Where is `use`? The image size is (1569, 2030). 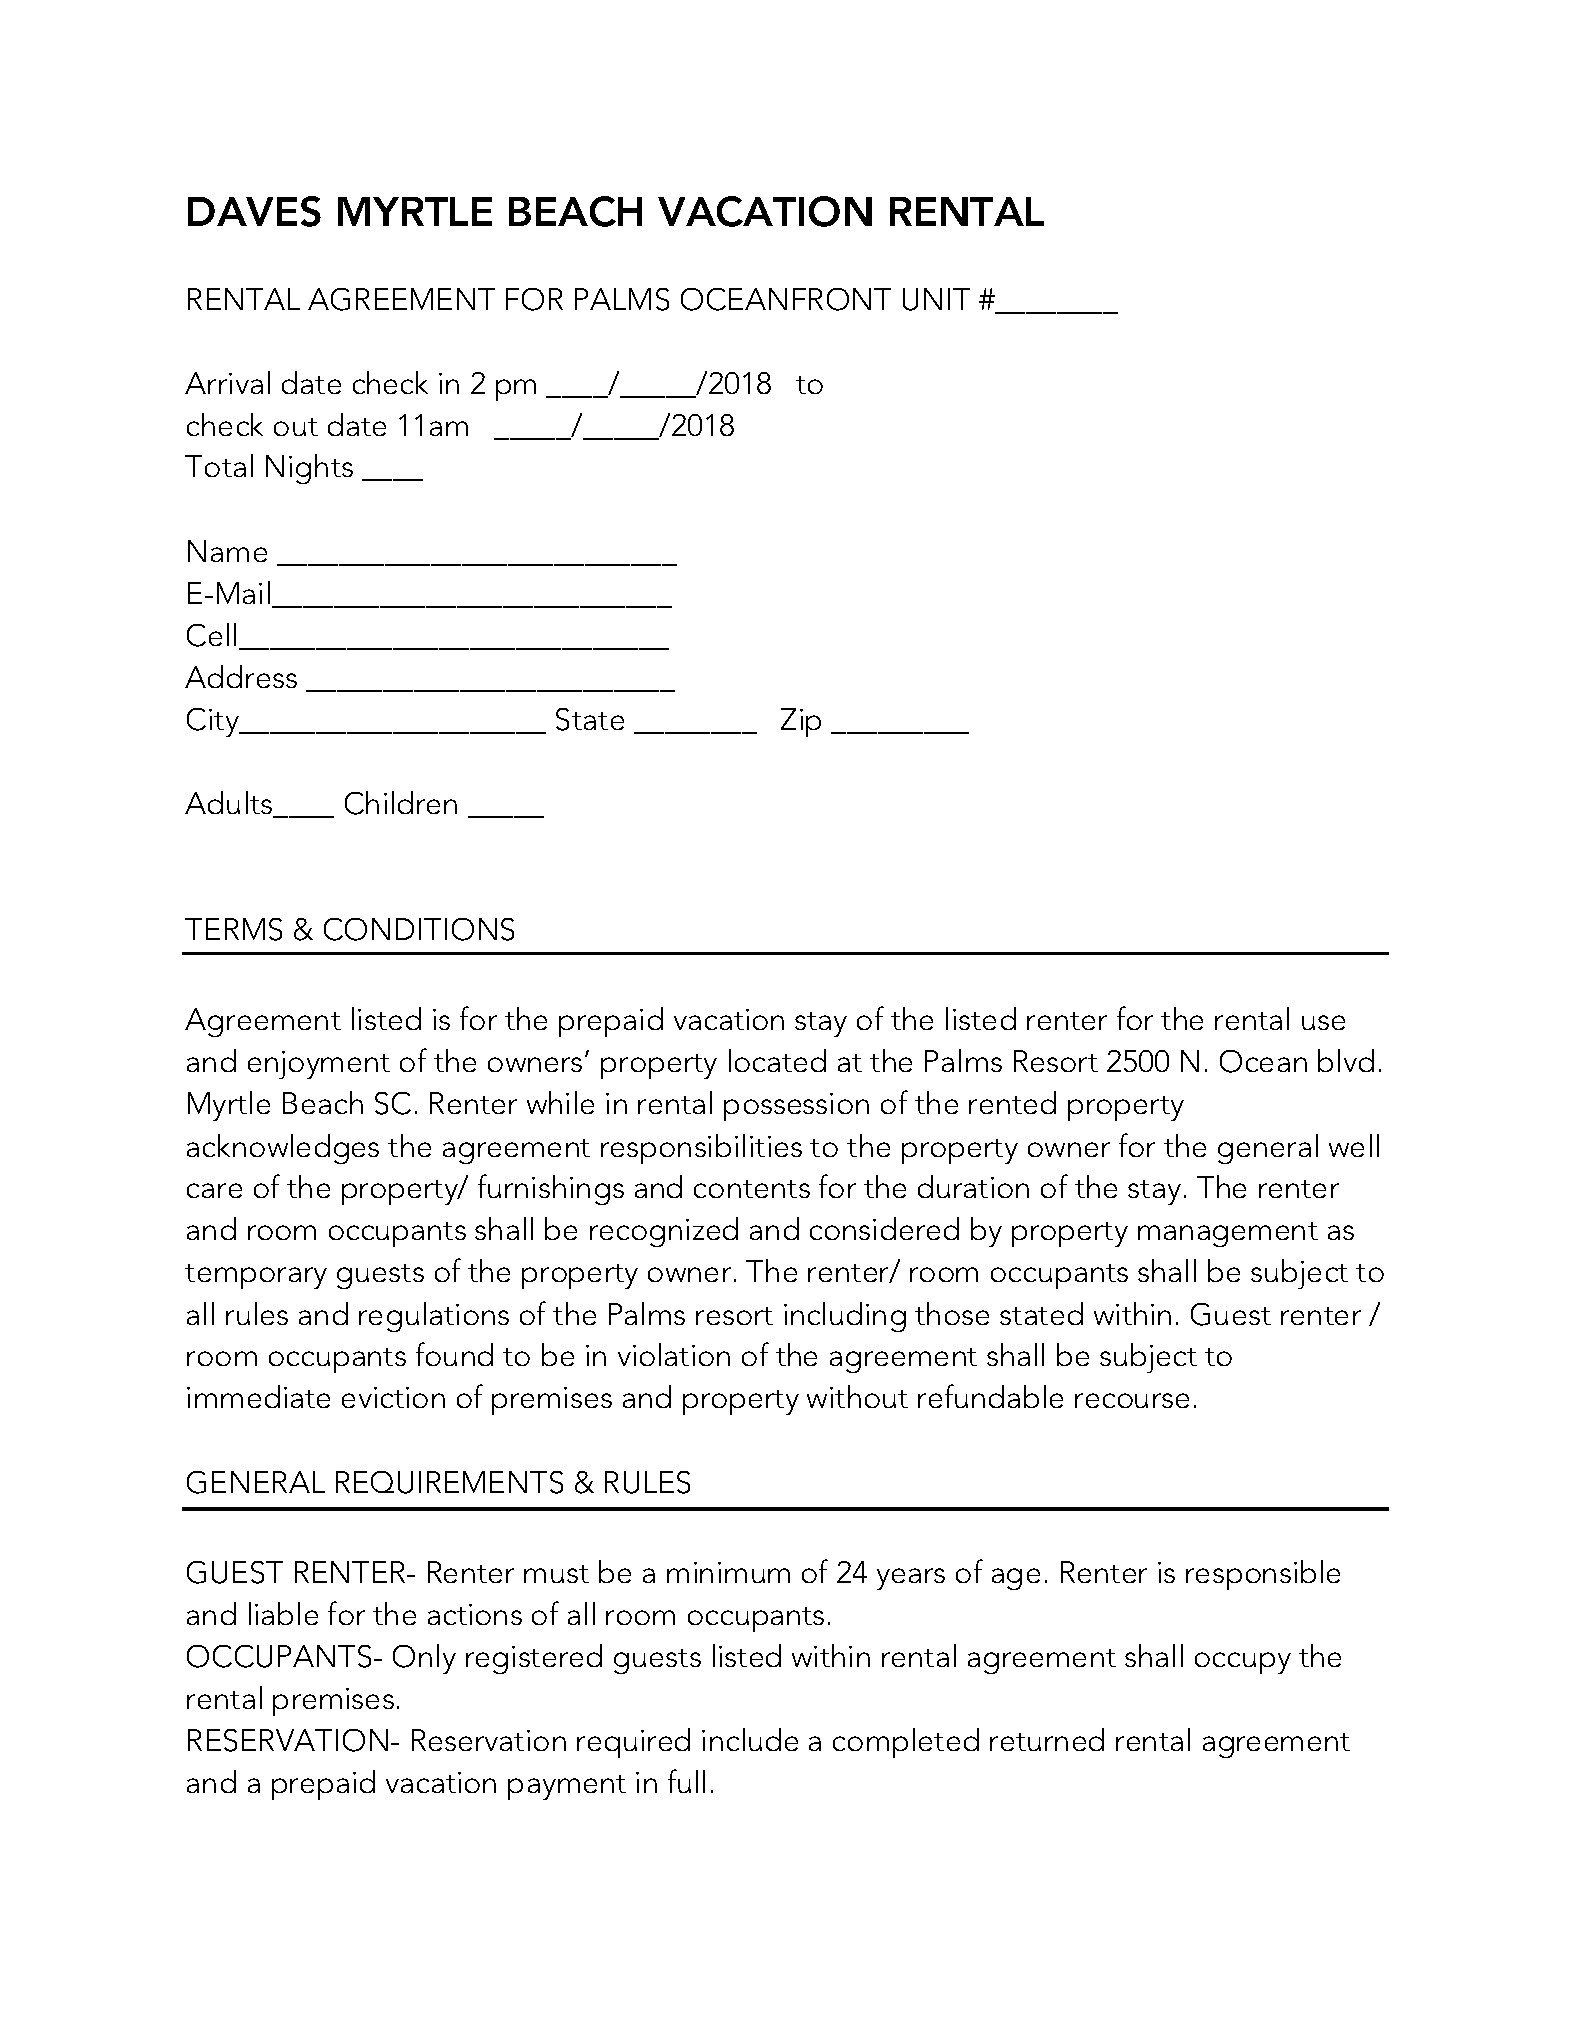
use is located at coordinates (1323, 1022).
